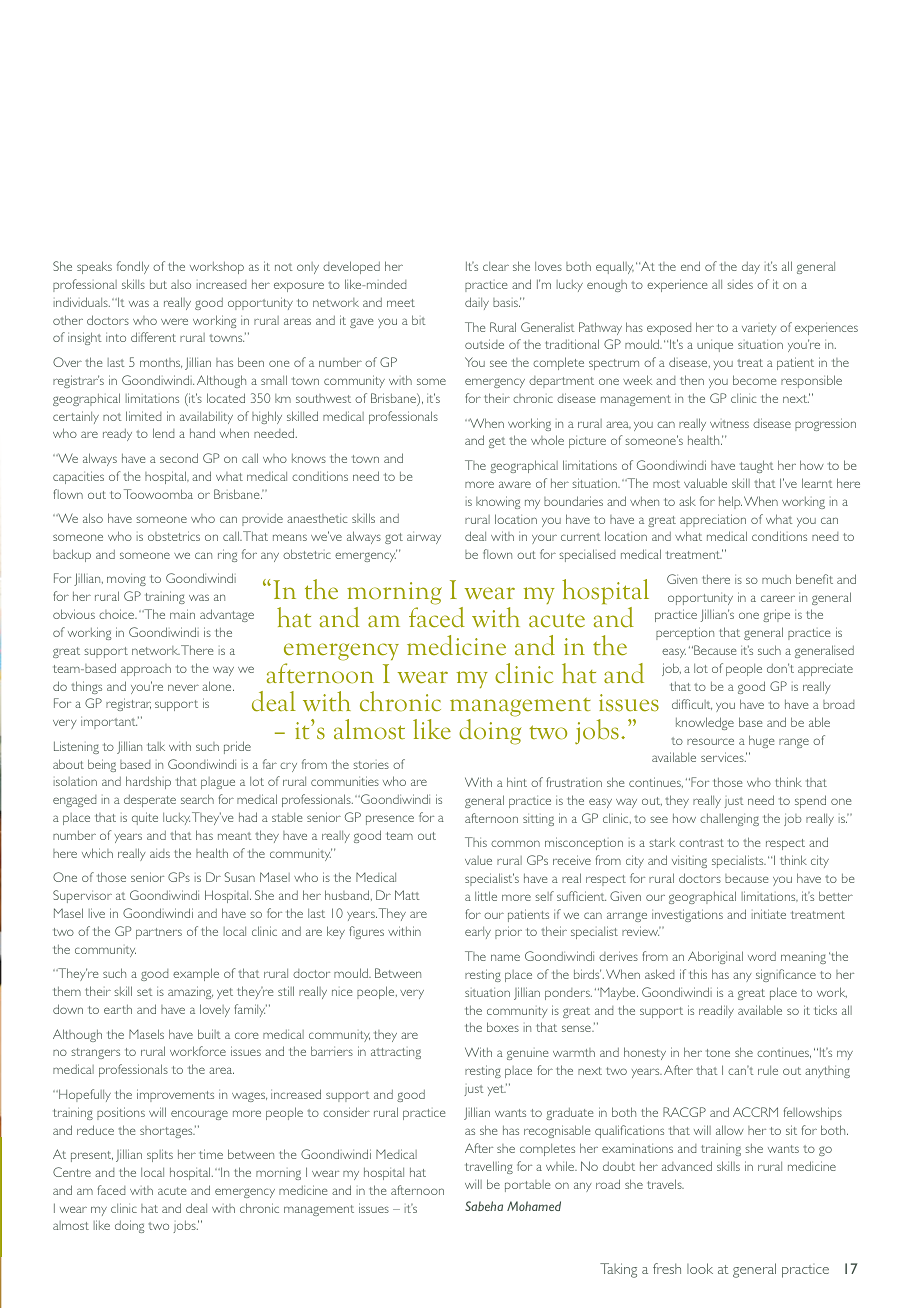  Describe the element at coordinates (517, 782) in the image. I see `hint` at that location.
